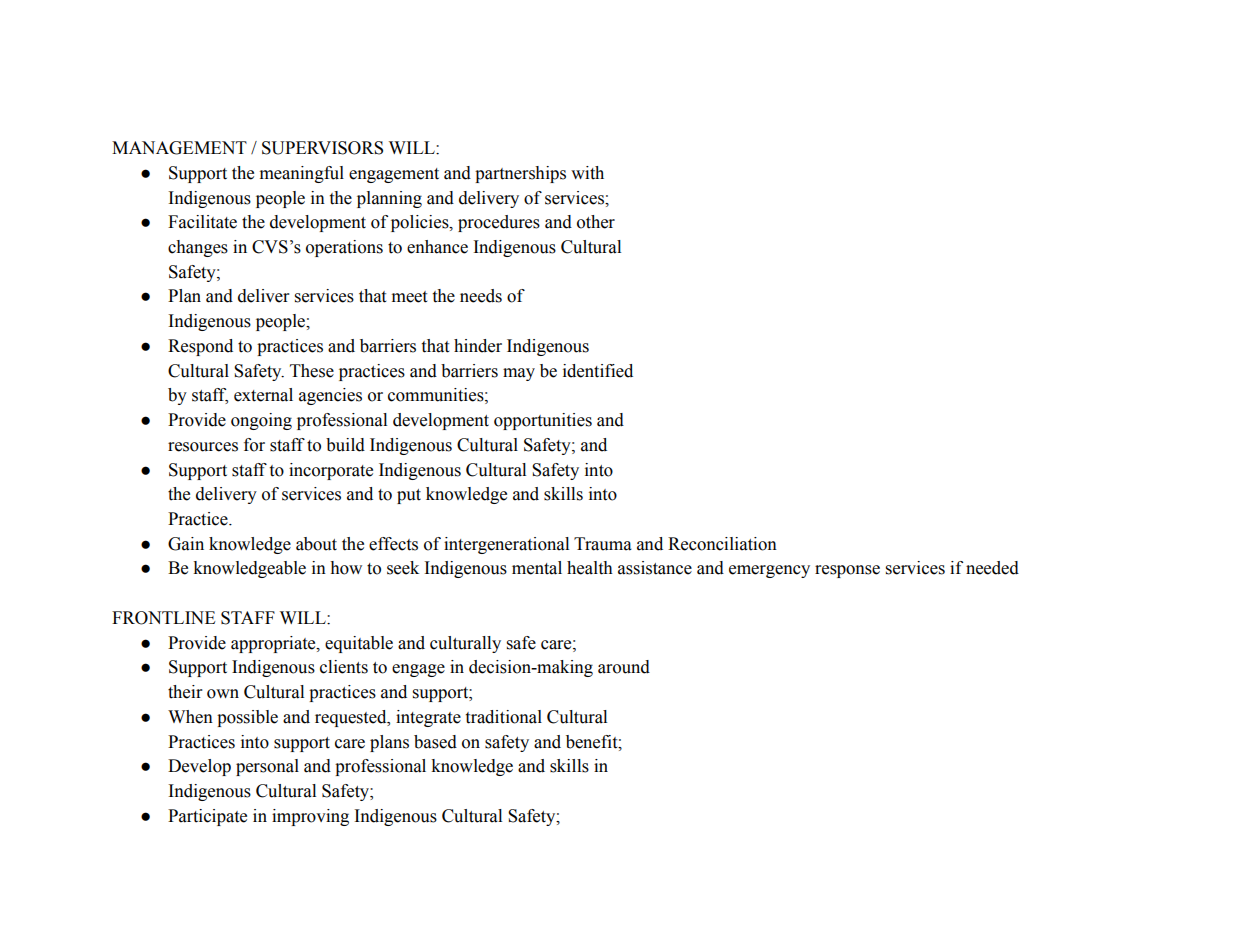 The width and height of the image is (1233, 952). Describe the element at coordinates (302, 174) in the image. I see `meaningful` at that location.
